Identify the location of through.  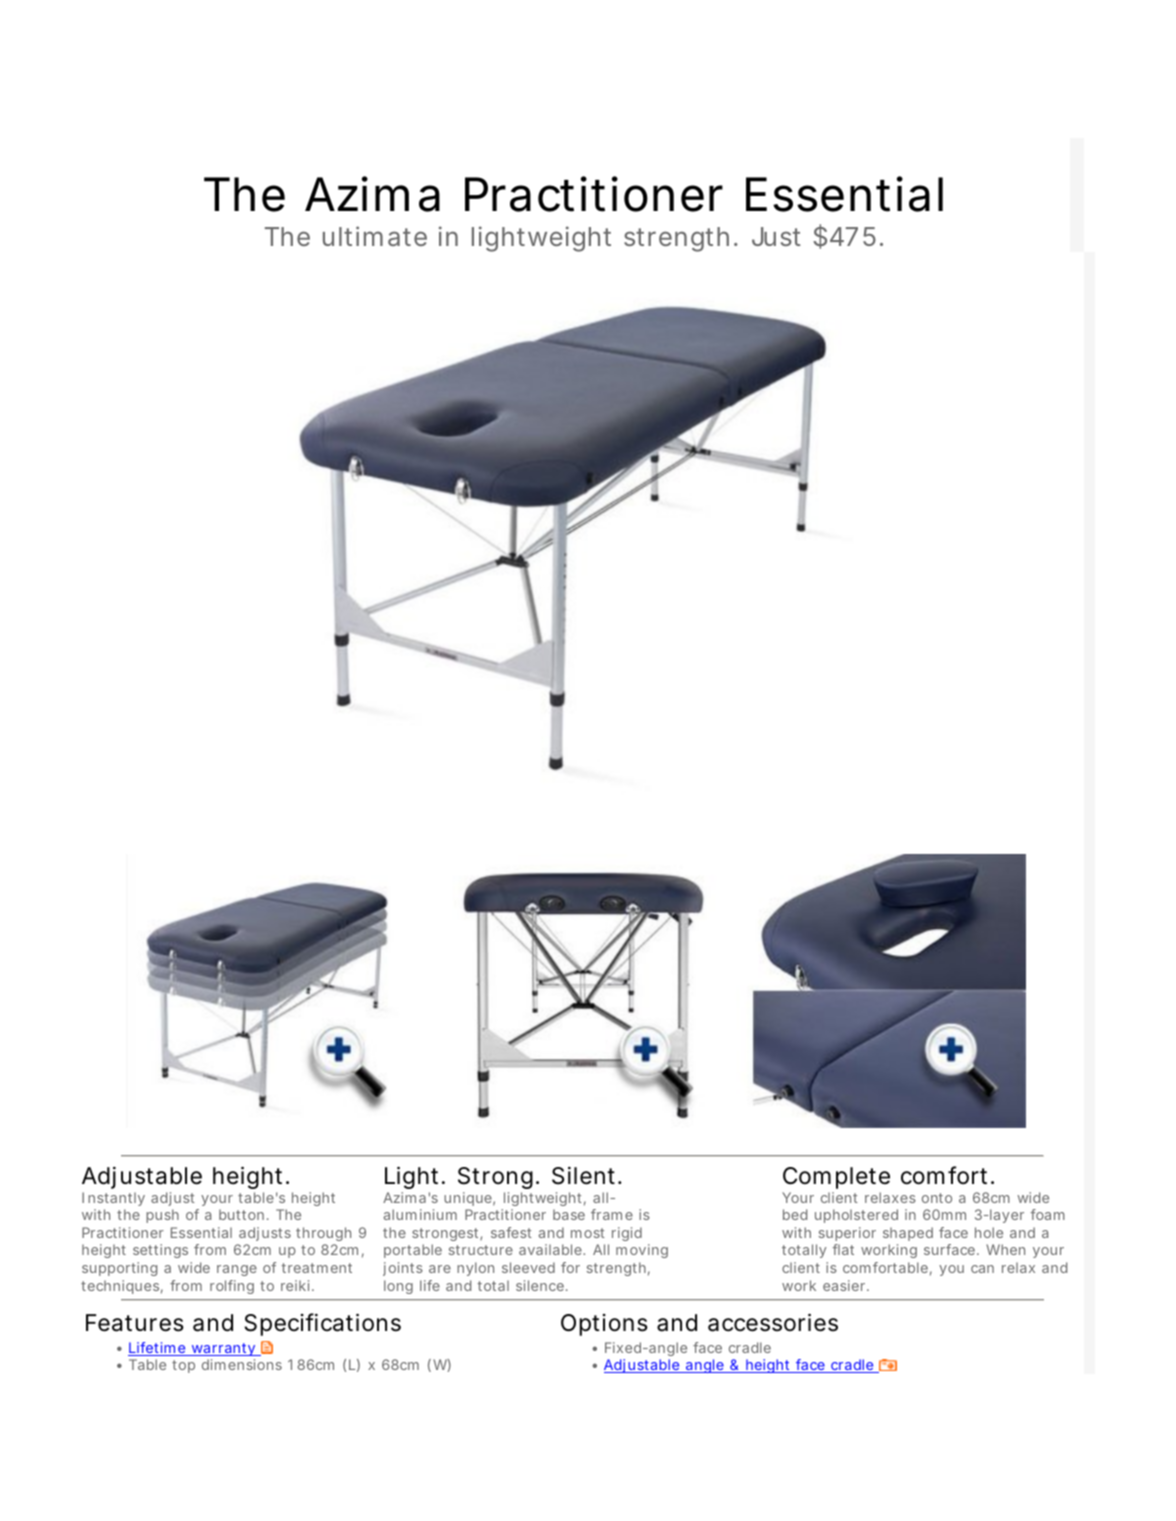
(323, 1234).
